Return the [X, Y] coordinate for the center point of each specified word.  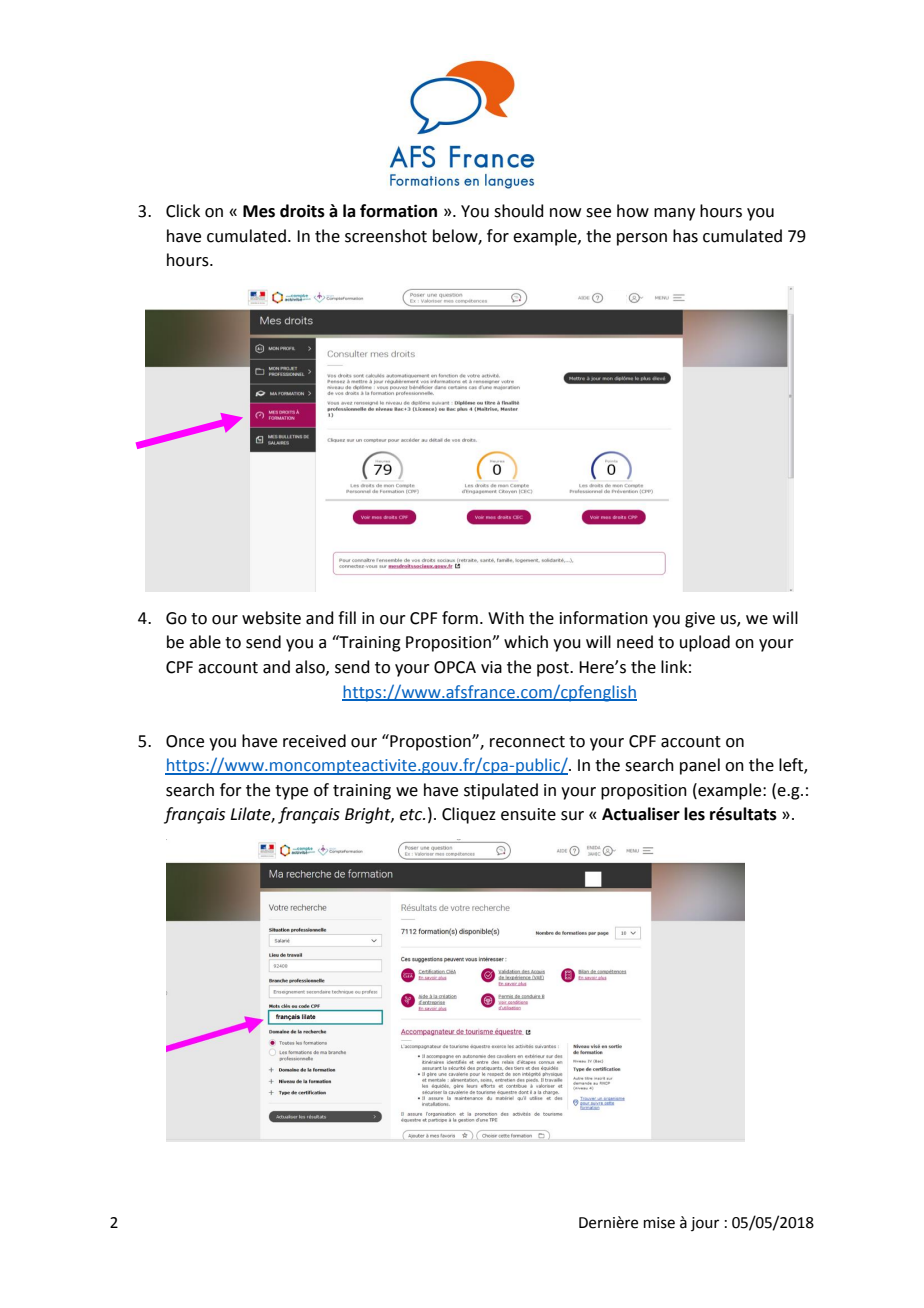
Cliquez [469, 815]
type [291, 792]
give [700, 620]
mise [659, 1223]
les [694, 814]
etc [412, 815]
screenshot [386, 236]
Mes [259, 211]
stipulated [501, 791]
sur [572, 816]
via [491, 667]
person [642, 239]
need [635, 642]
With [506, 618]
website [271, 618]
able [205, 642]
